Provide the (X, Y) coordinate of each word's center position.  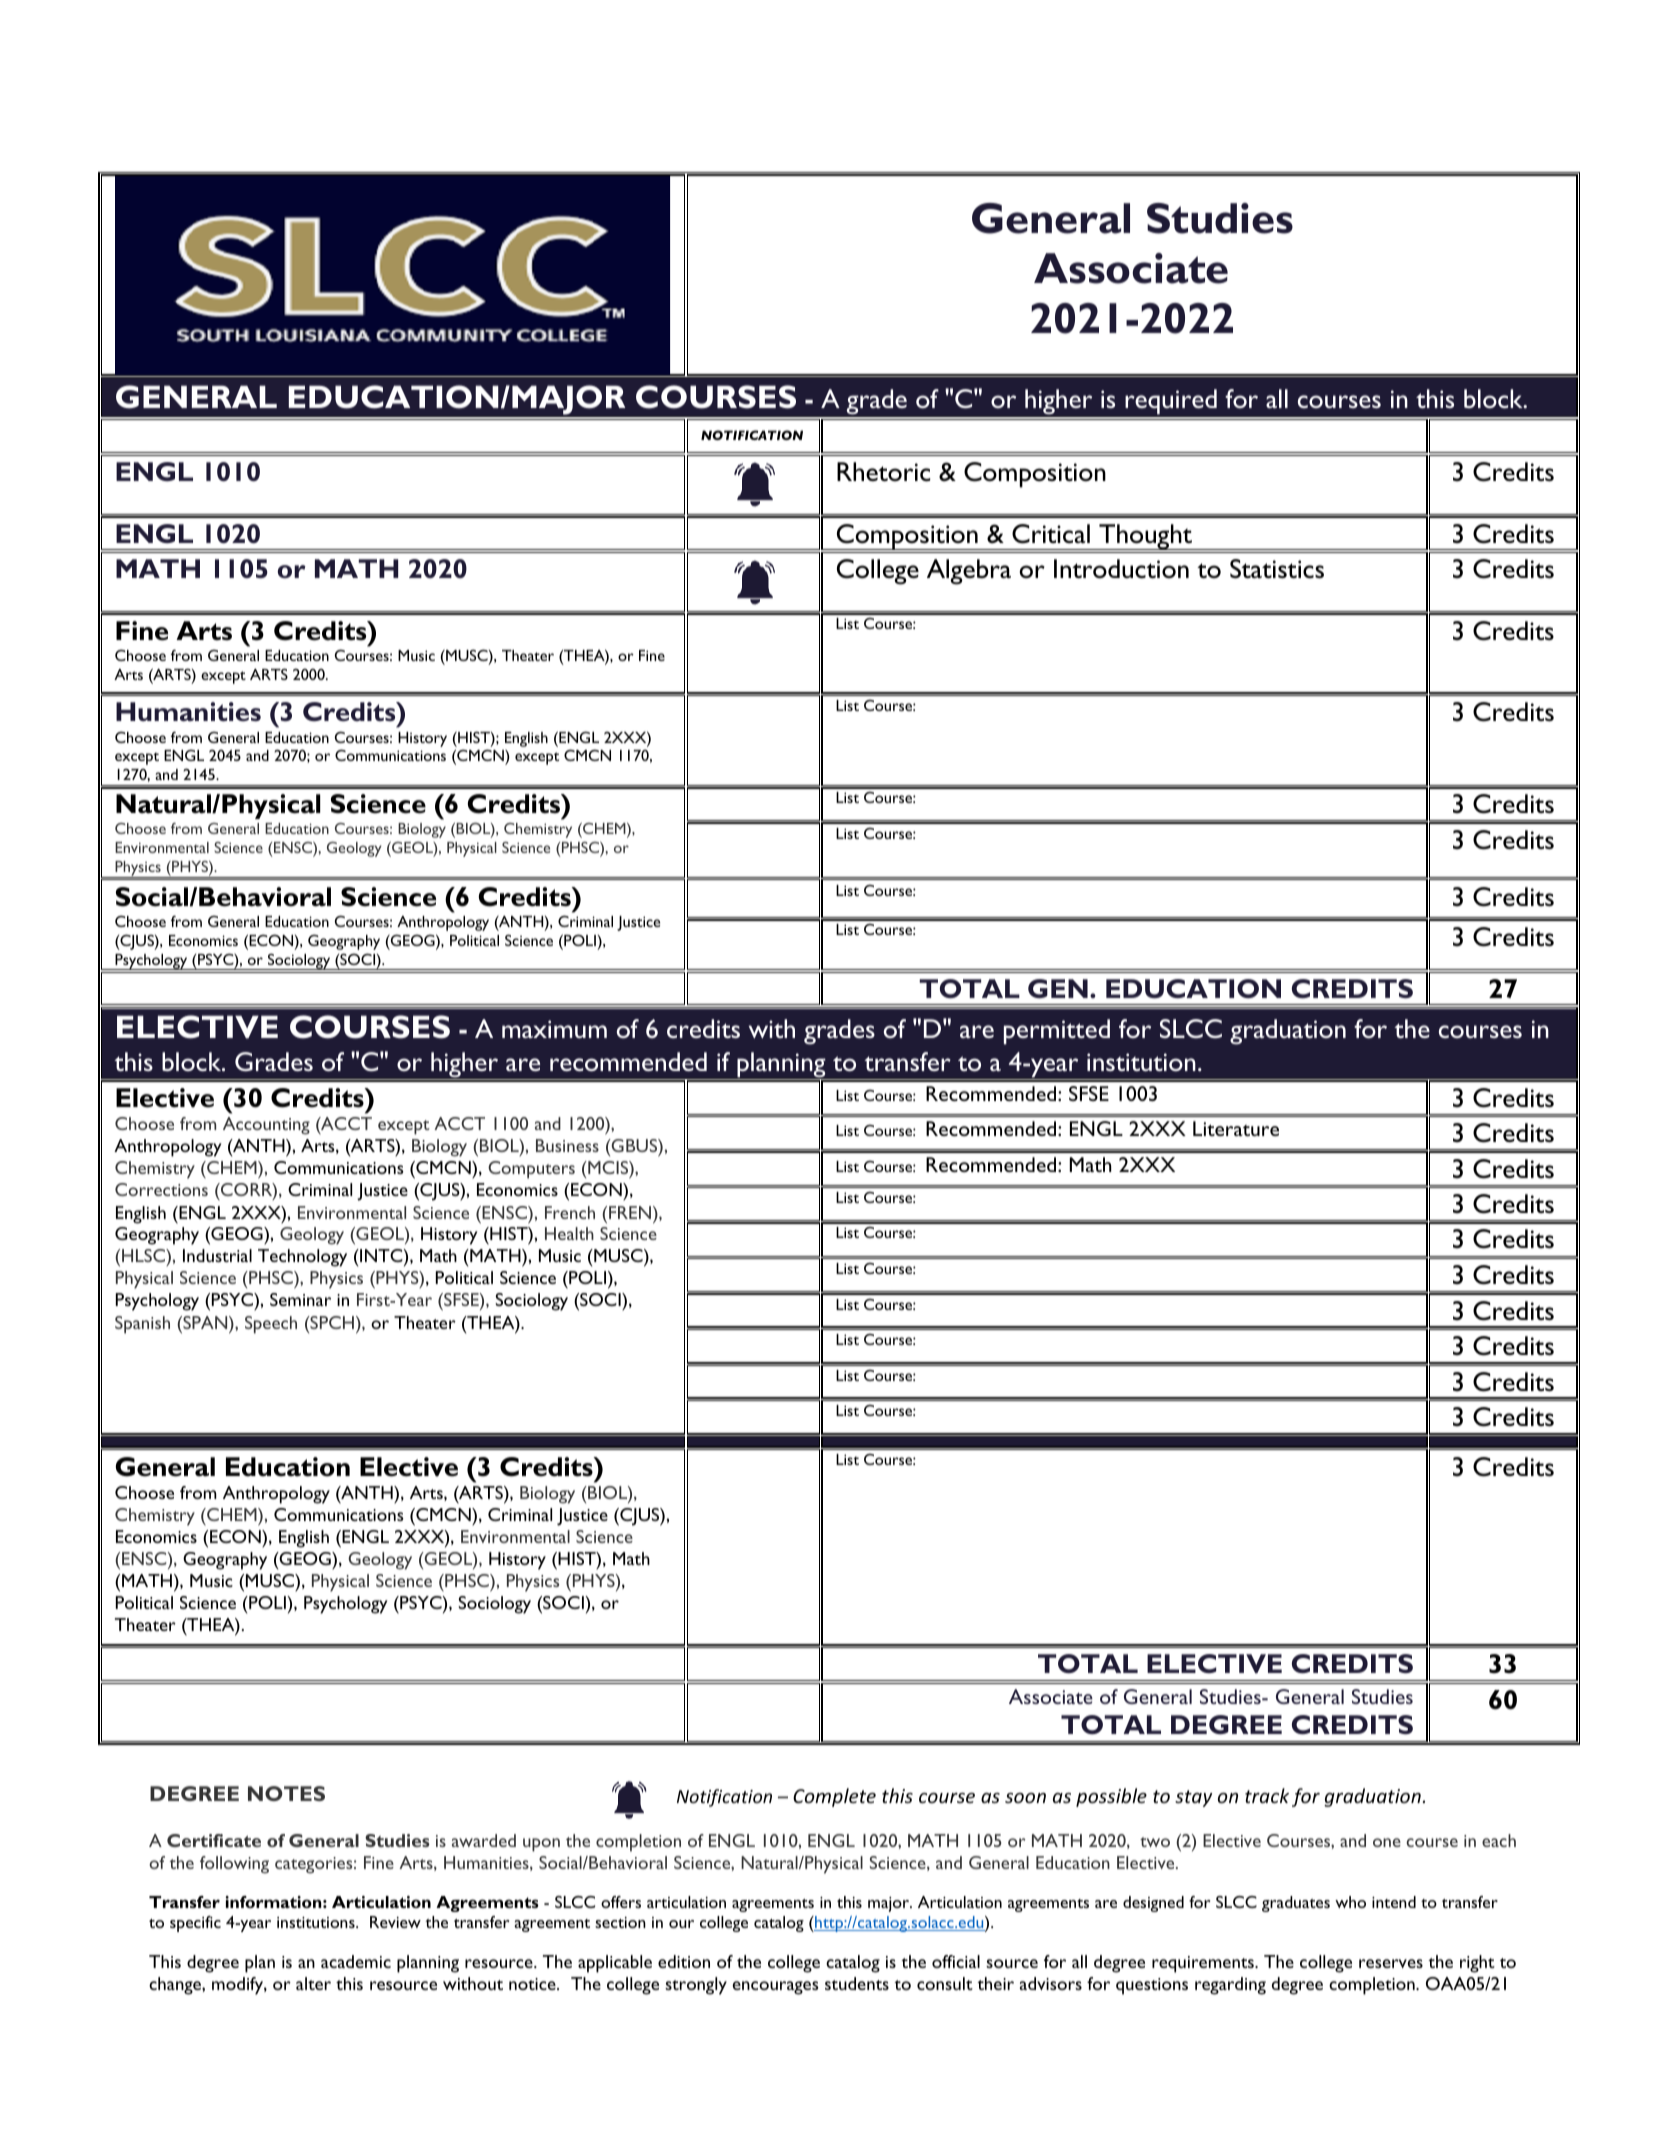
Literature (1236, 1128)
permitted (1057, 1032)
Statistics (1277, 569)
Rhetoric (883, 472)
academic (356, 1961)
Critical (1051, 534)
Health (569, 1233)
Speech (271, 1325)
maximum (554, 1029)
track (1267, 1795)
